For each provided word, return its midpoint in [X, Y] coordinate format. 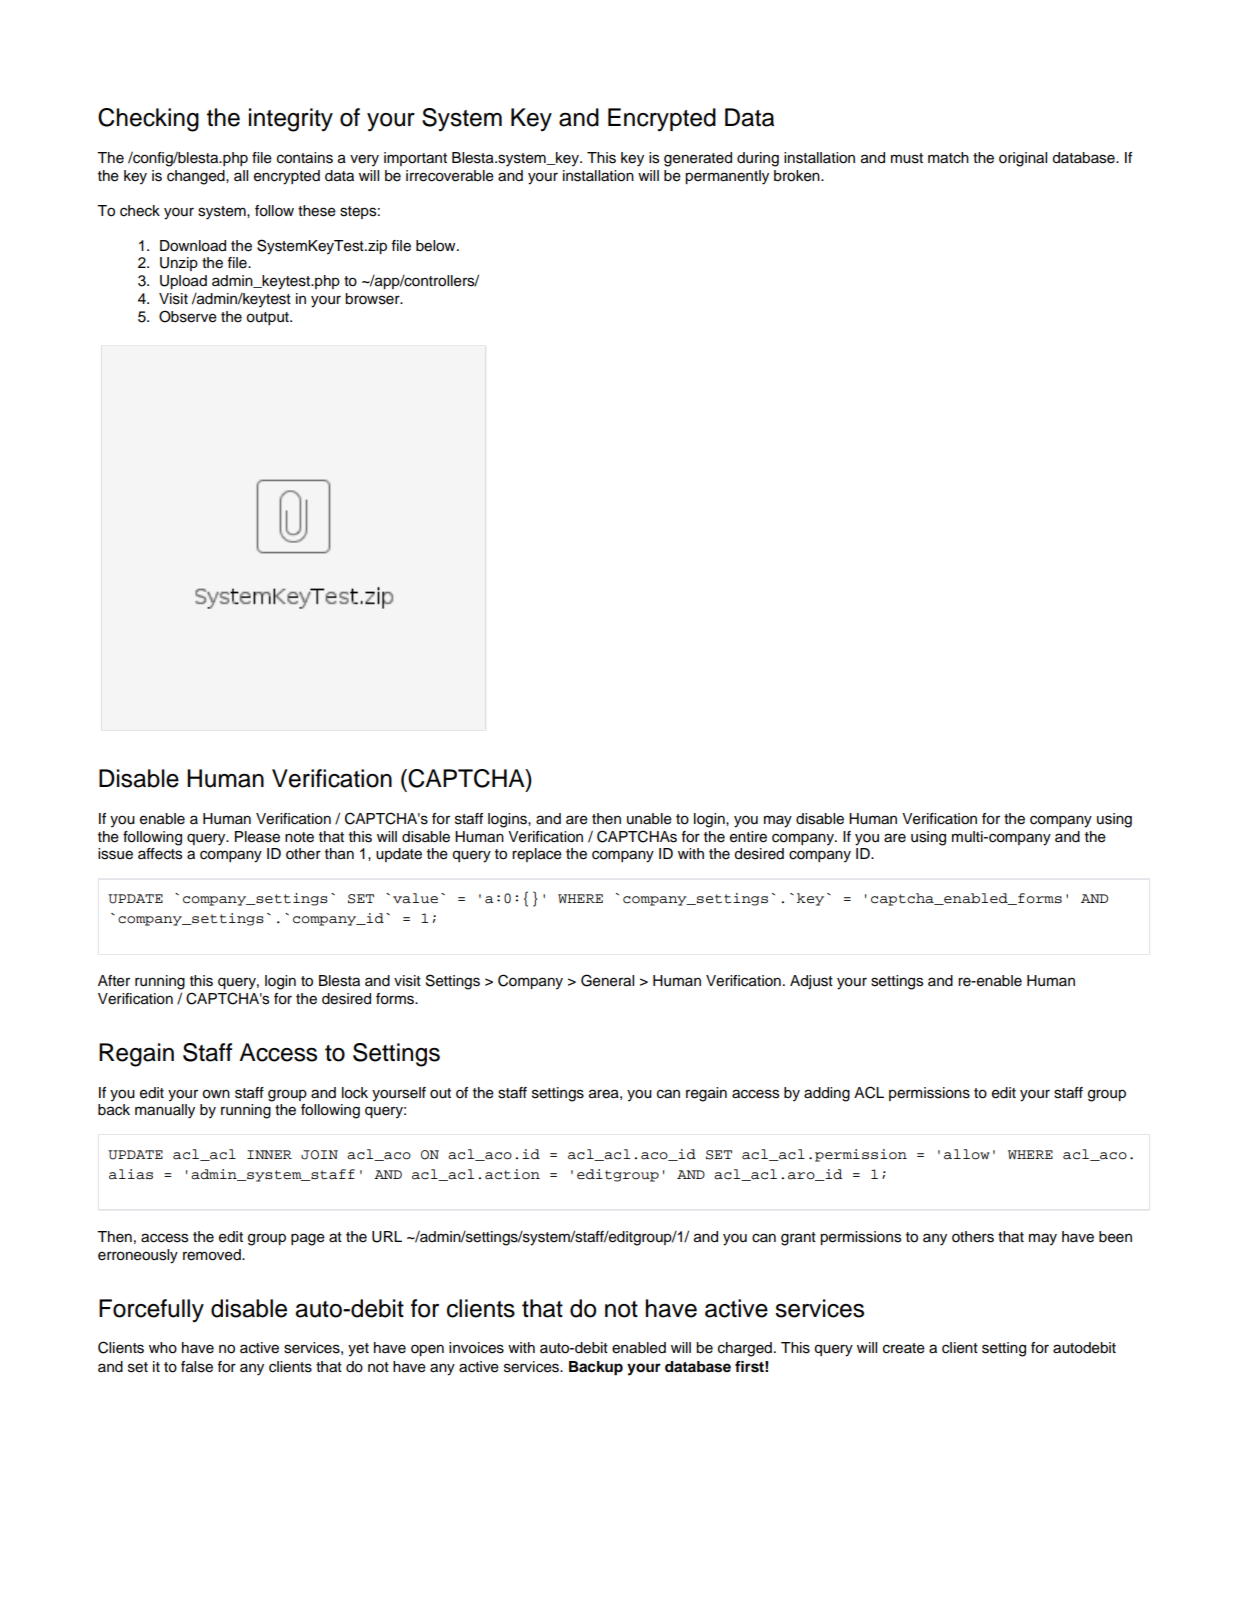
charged [745, 1349]
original [1023, 159]
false [197, 1367]
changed [197, 177]
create [904, 1348]
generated [698, 159]
